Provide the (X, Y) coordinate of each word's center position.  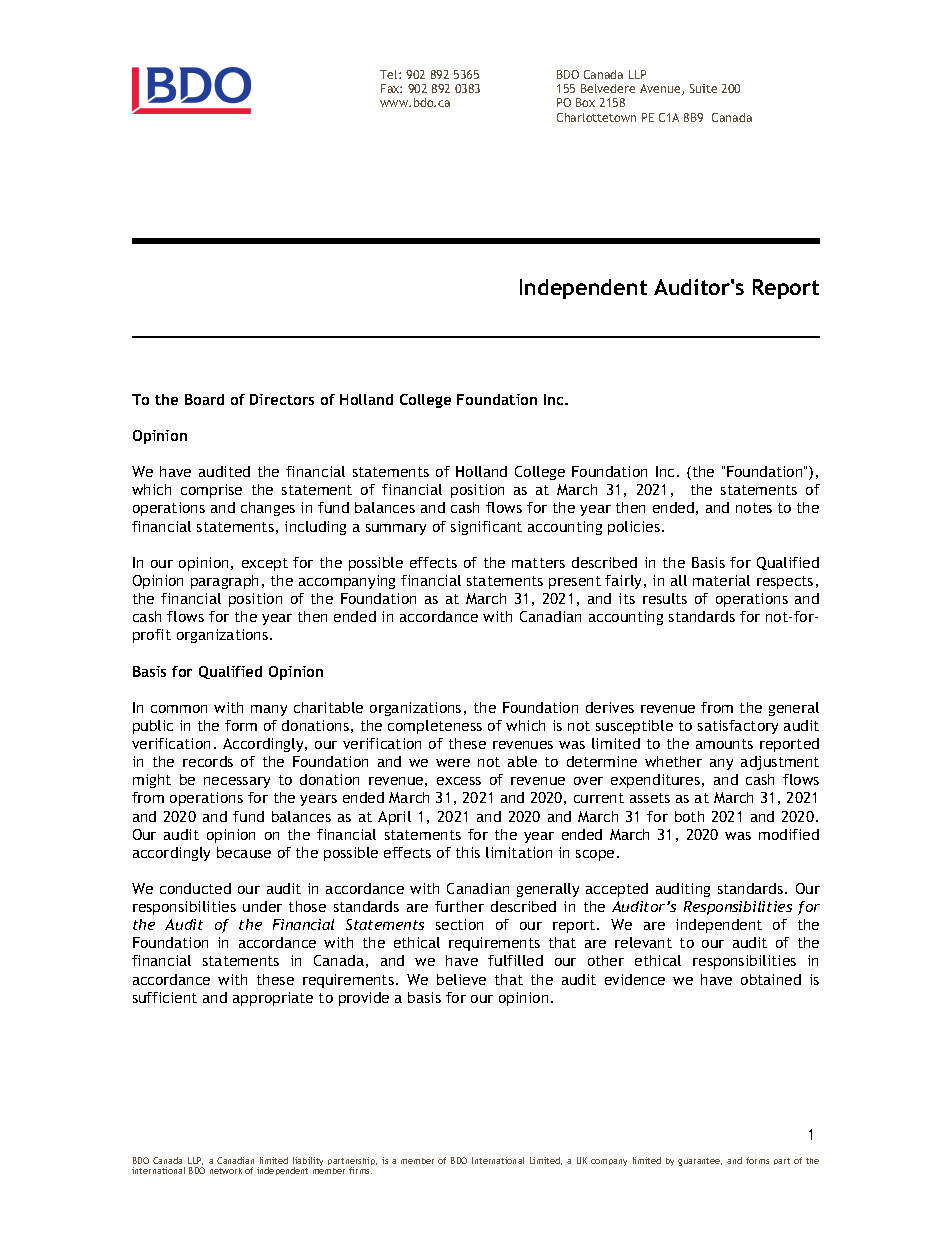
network (226, 1171)
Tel (390, 74)
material (721, 580)
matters (538, 563)
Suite (703, 88)
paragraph (224, 582)
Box (585, 102)
